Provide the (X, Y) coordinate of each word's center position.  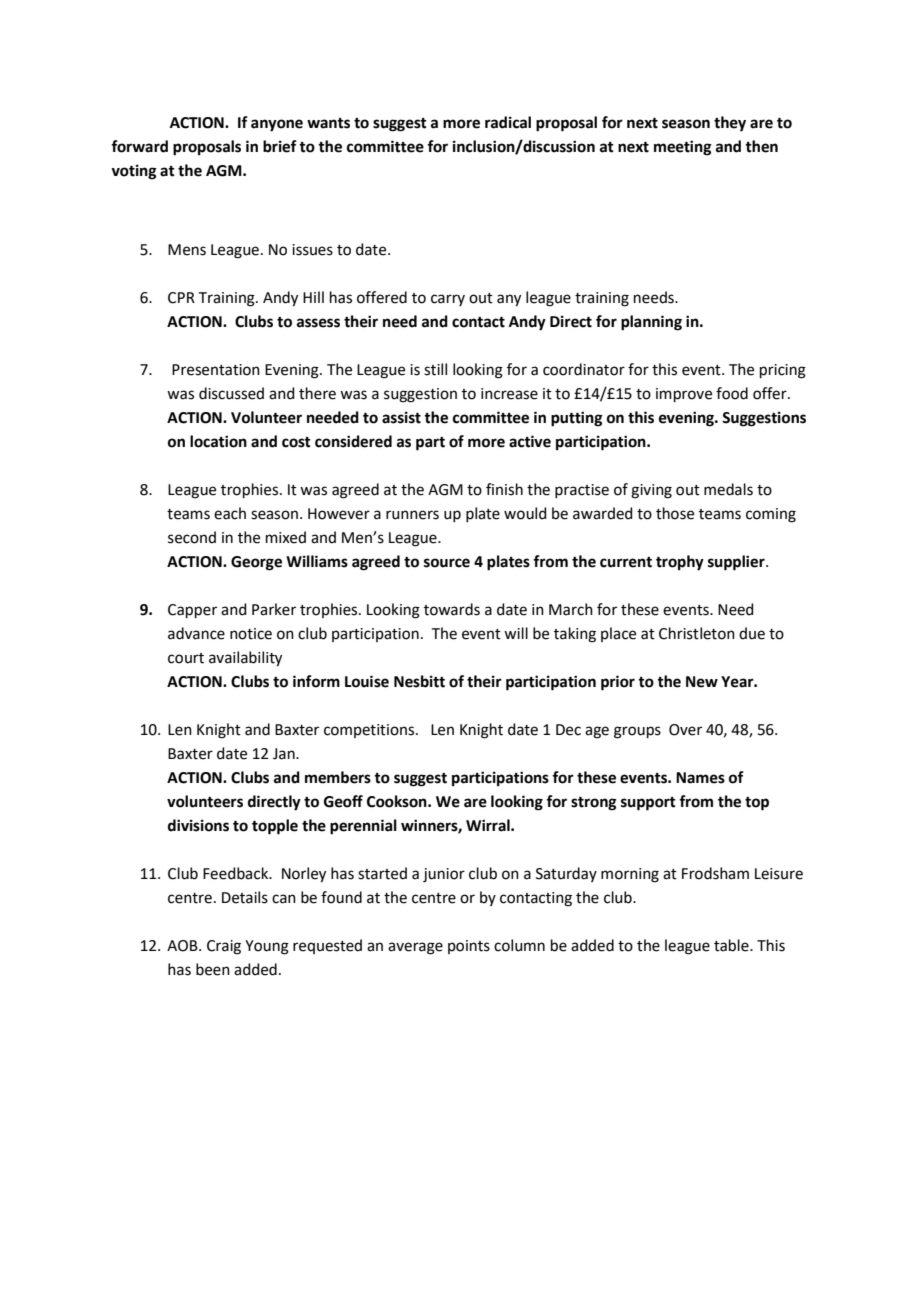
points (469, 947)
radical (508, 122)
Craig (224, 947)
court (186, 658)
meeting (683, 148)
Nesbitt (419, 681)
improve (684, 395)
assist (401, 417)
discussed (231, 393)
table (732, 945)
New (702, 682)
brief (280, 146)
